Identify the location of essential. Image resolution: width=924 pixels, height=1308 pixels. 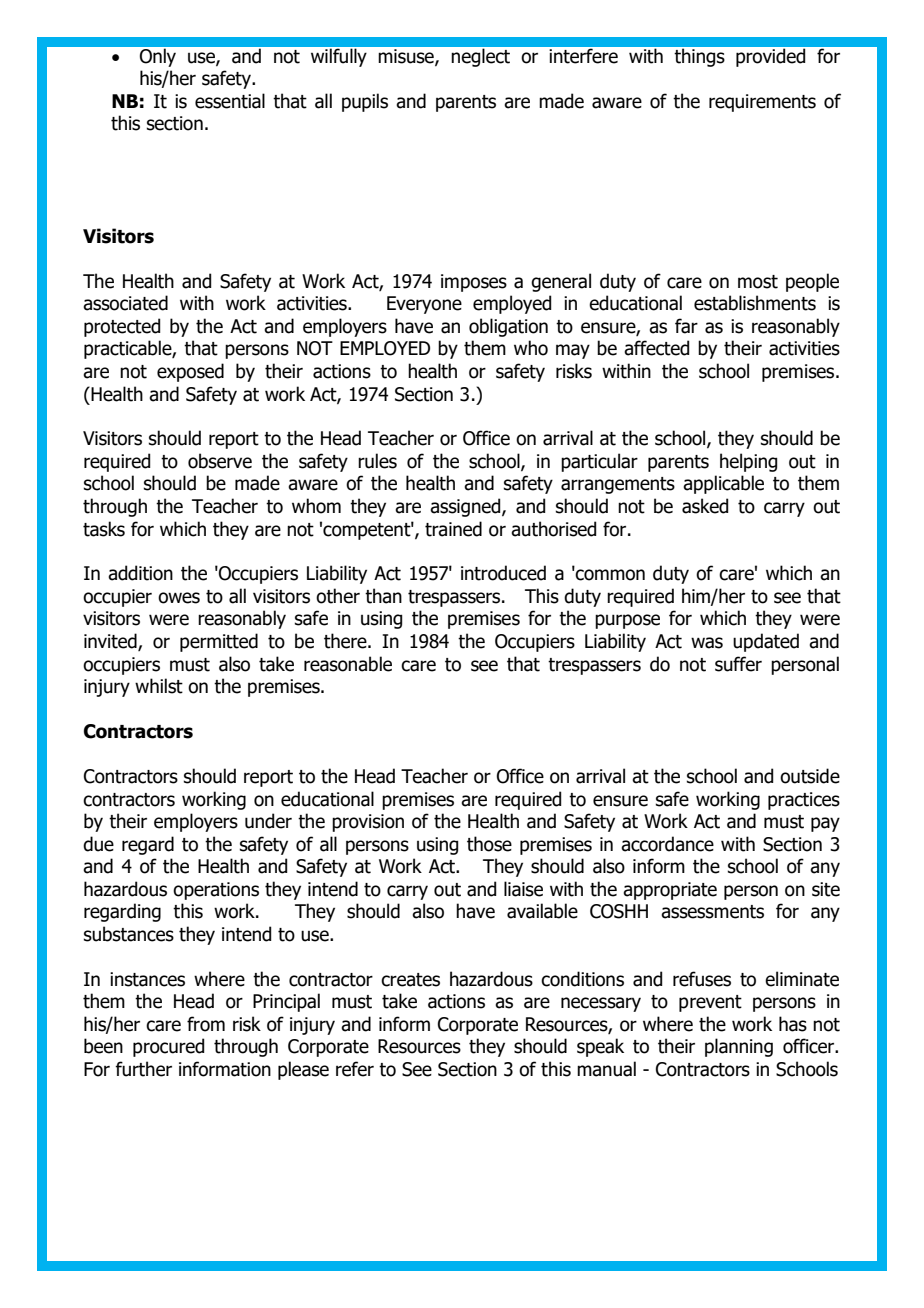
(230, 101).
